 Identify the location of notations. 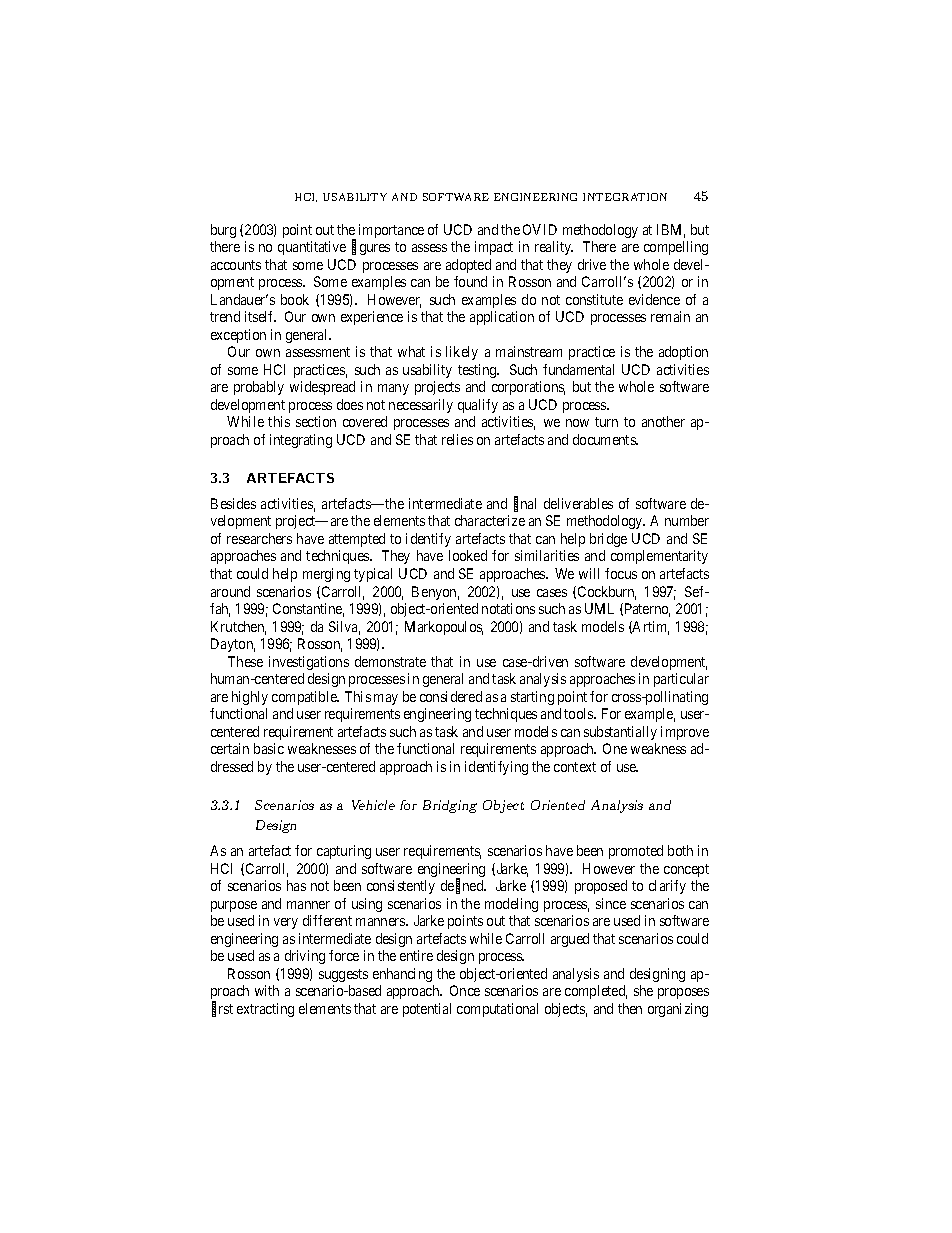
(508, 608).
